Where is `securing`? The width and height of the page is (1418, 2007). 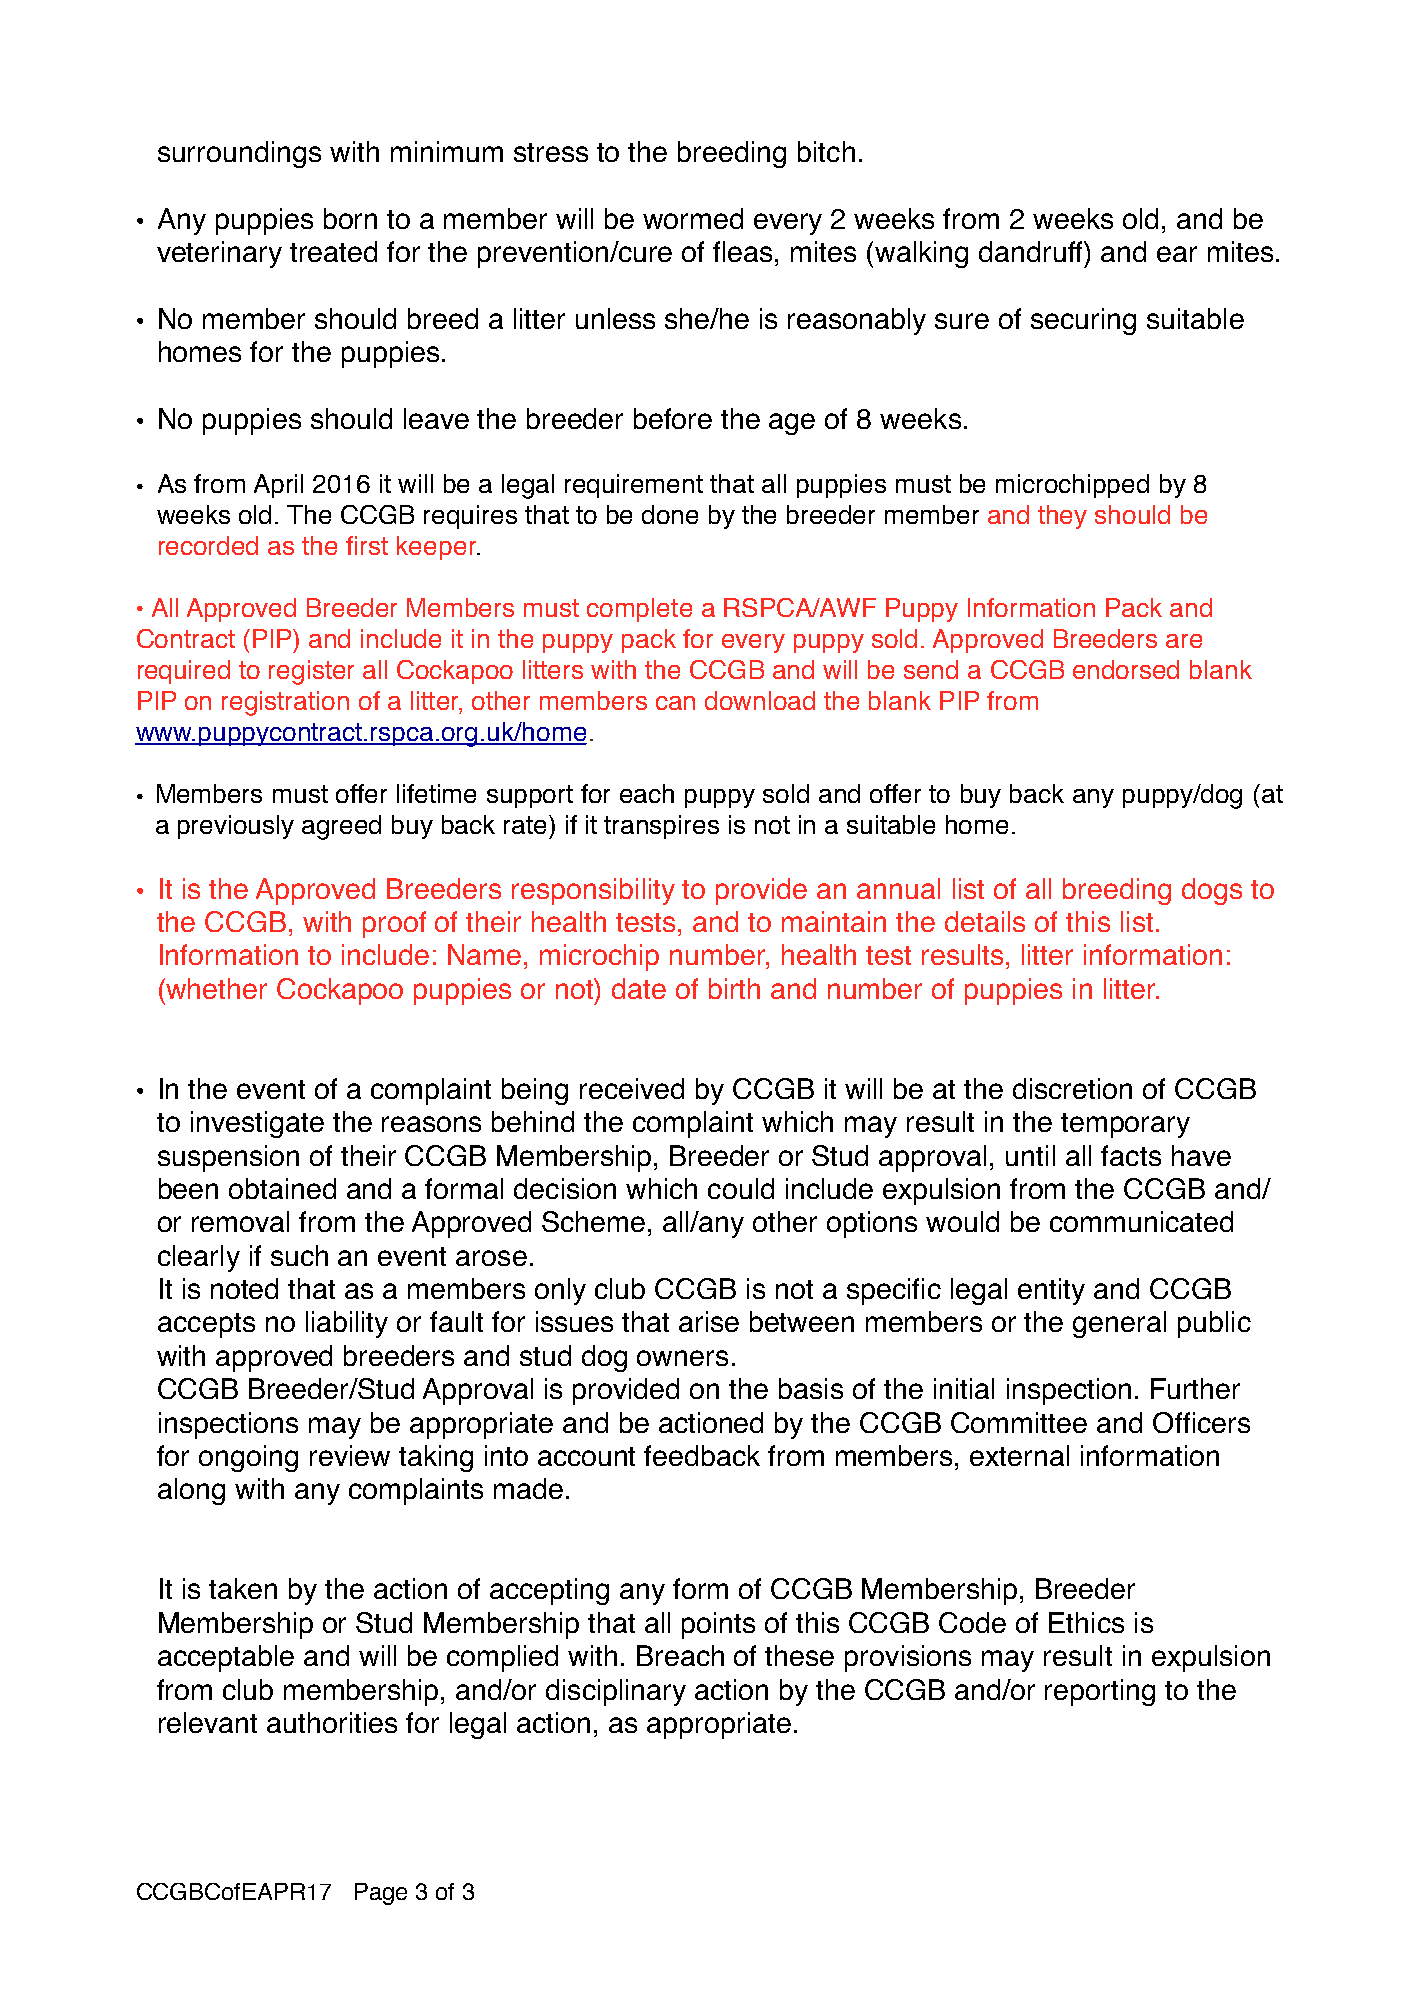
securing is located at coordinates (1083, 321).
